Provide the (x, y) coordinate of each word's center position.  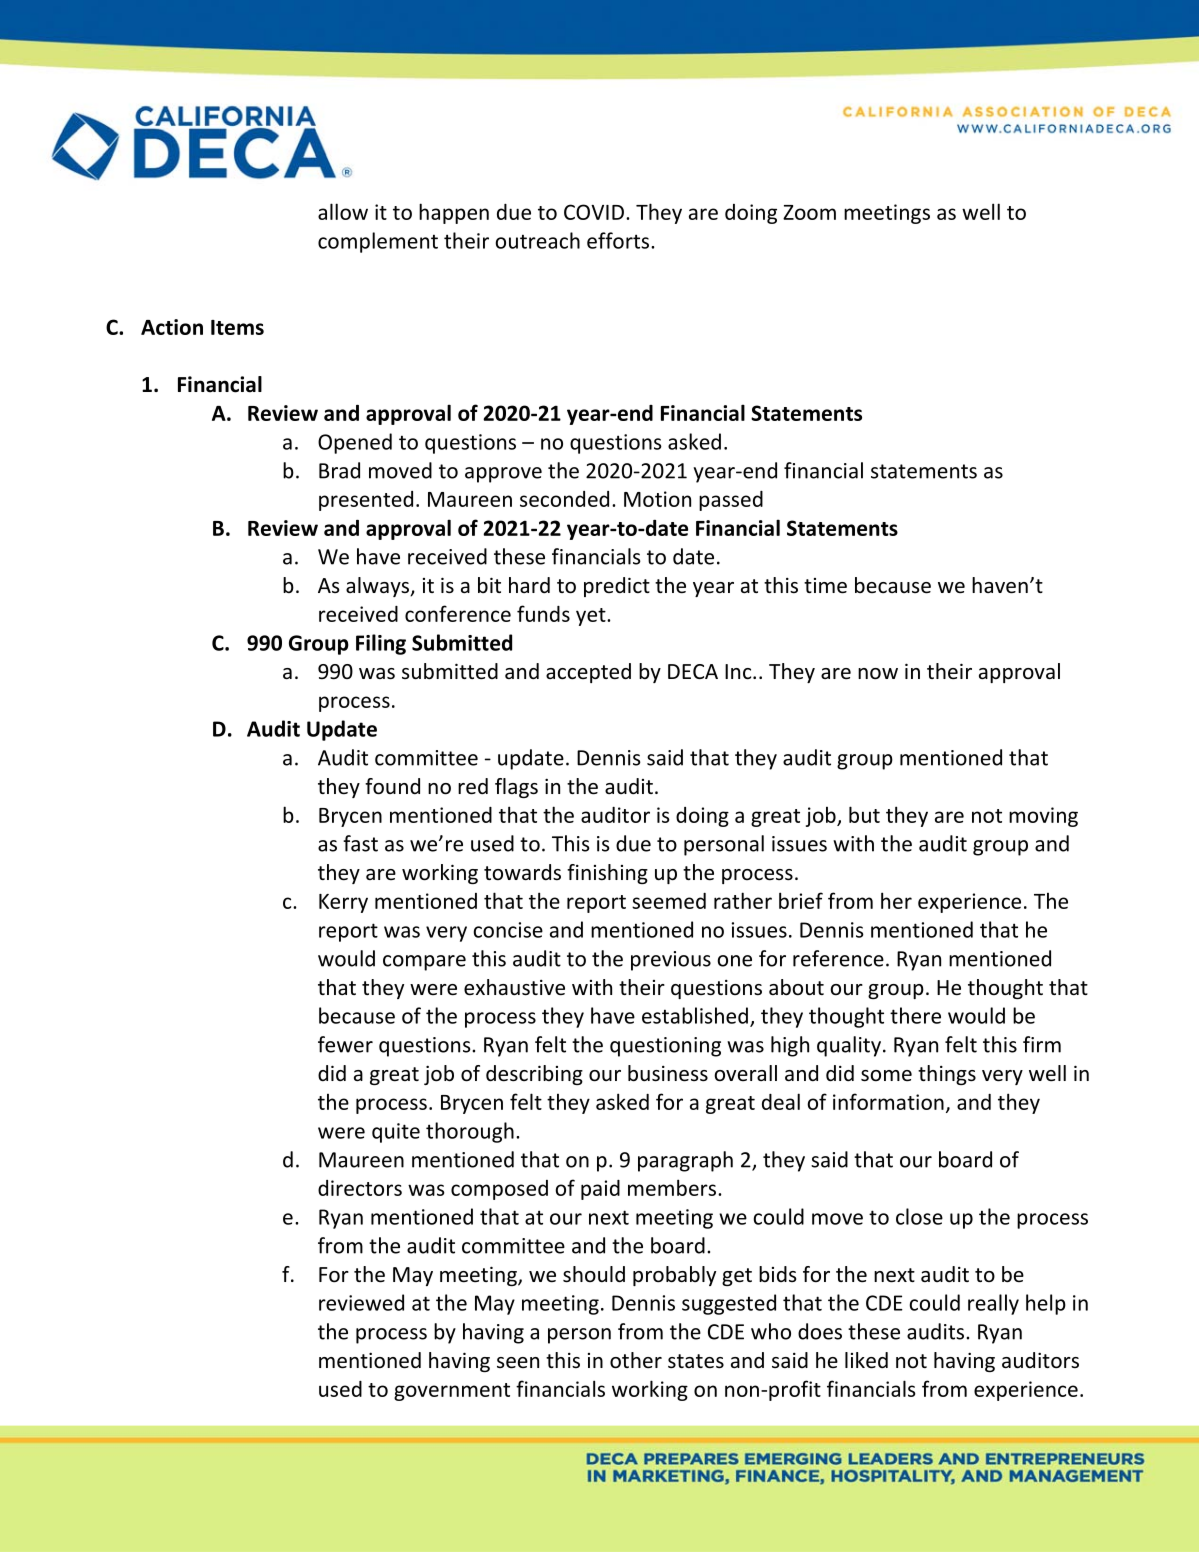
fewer (345, 1044)
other (636, 1360)
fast (360, 843)
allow (343, 211)
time (825, 586)
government (452, 1392)
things (947, 1075)
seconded (564, 499)
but (864, 814)
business (668, 1073)
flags (516, 788)
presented (366, 501)
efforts (619, 240)
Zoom (809, 212)
